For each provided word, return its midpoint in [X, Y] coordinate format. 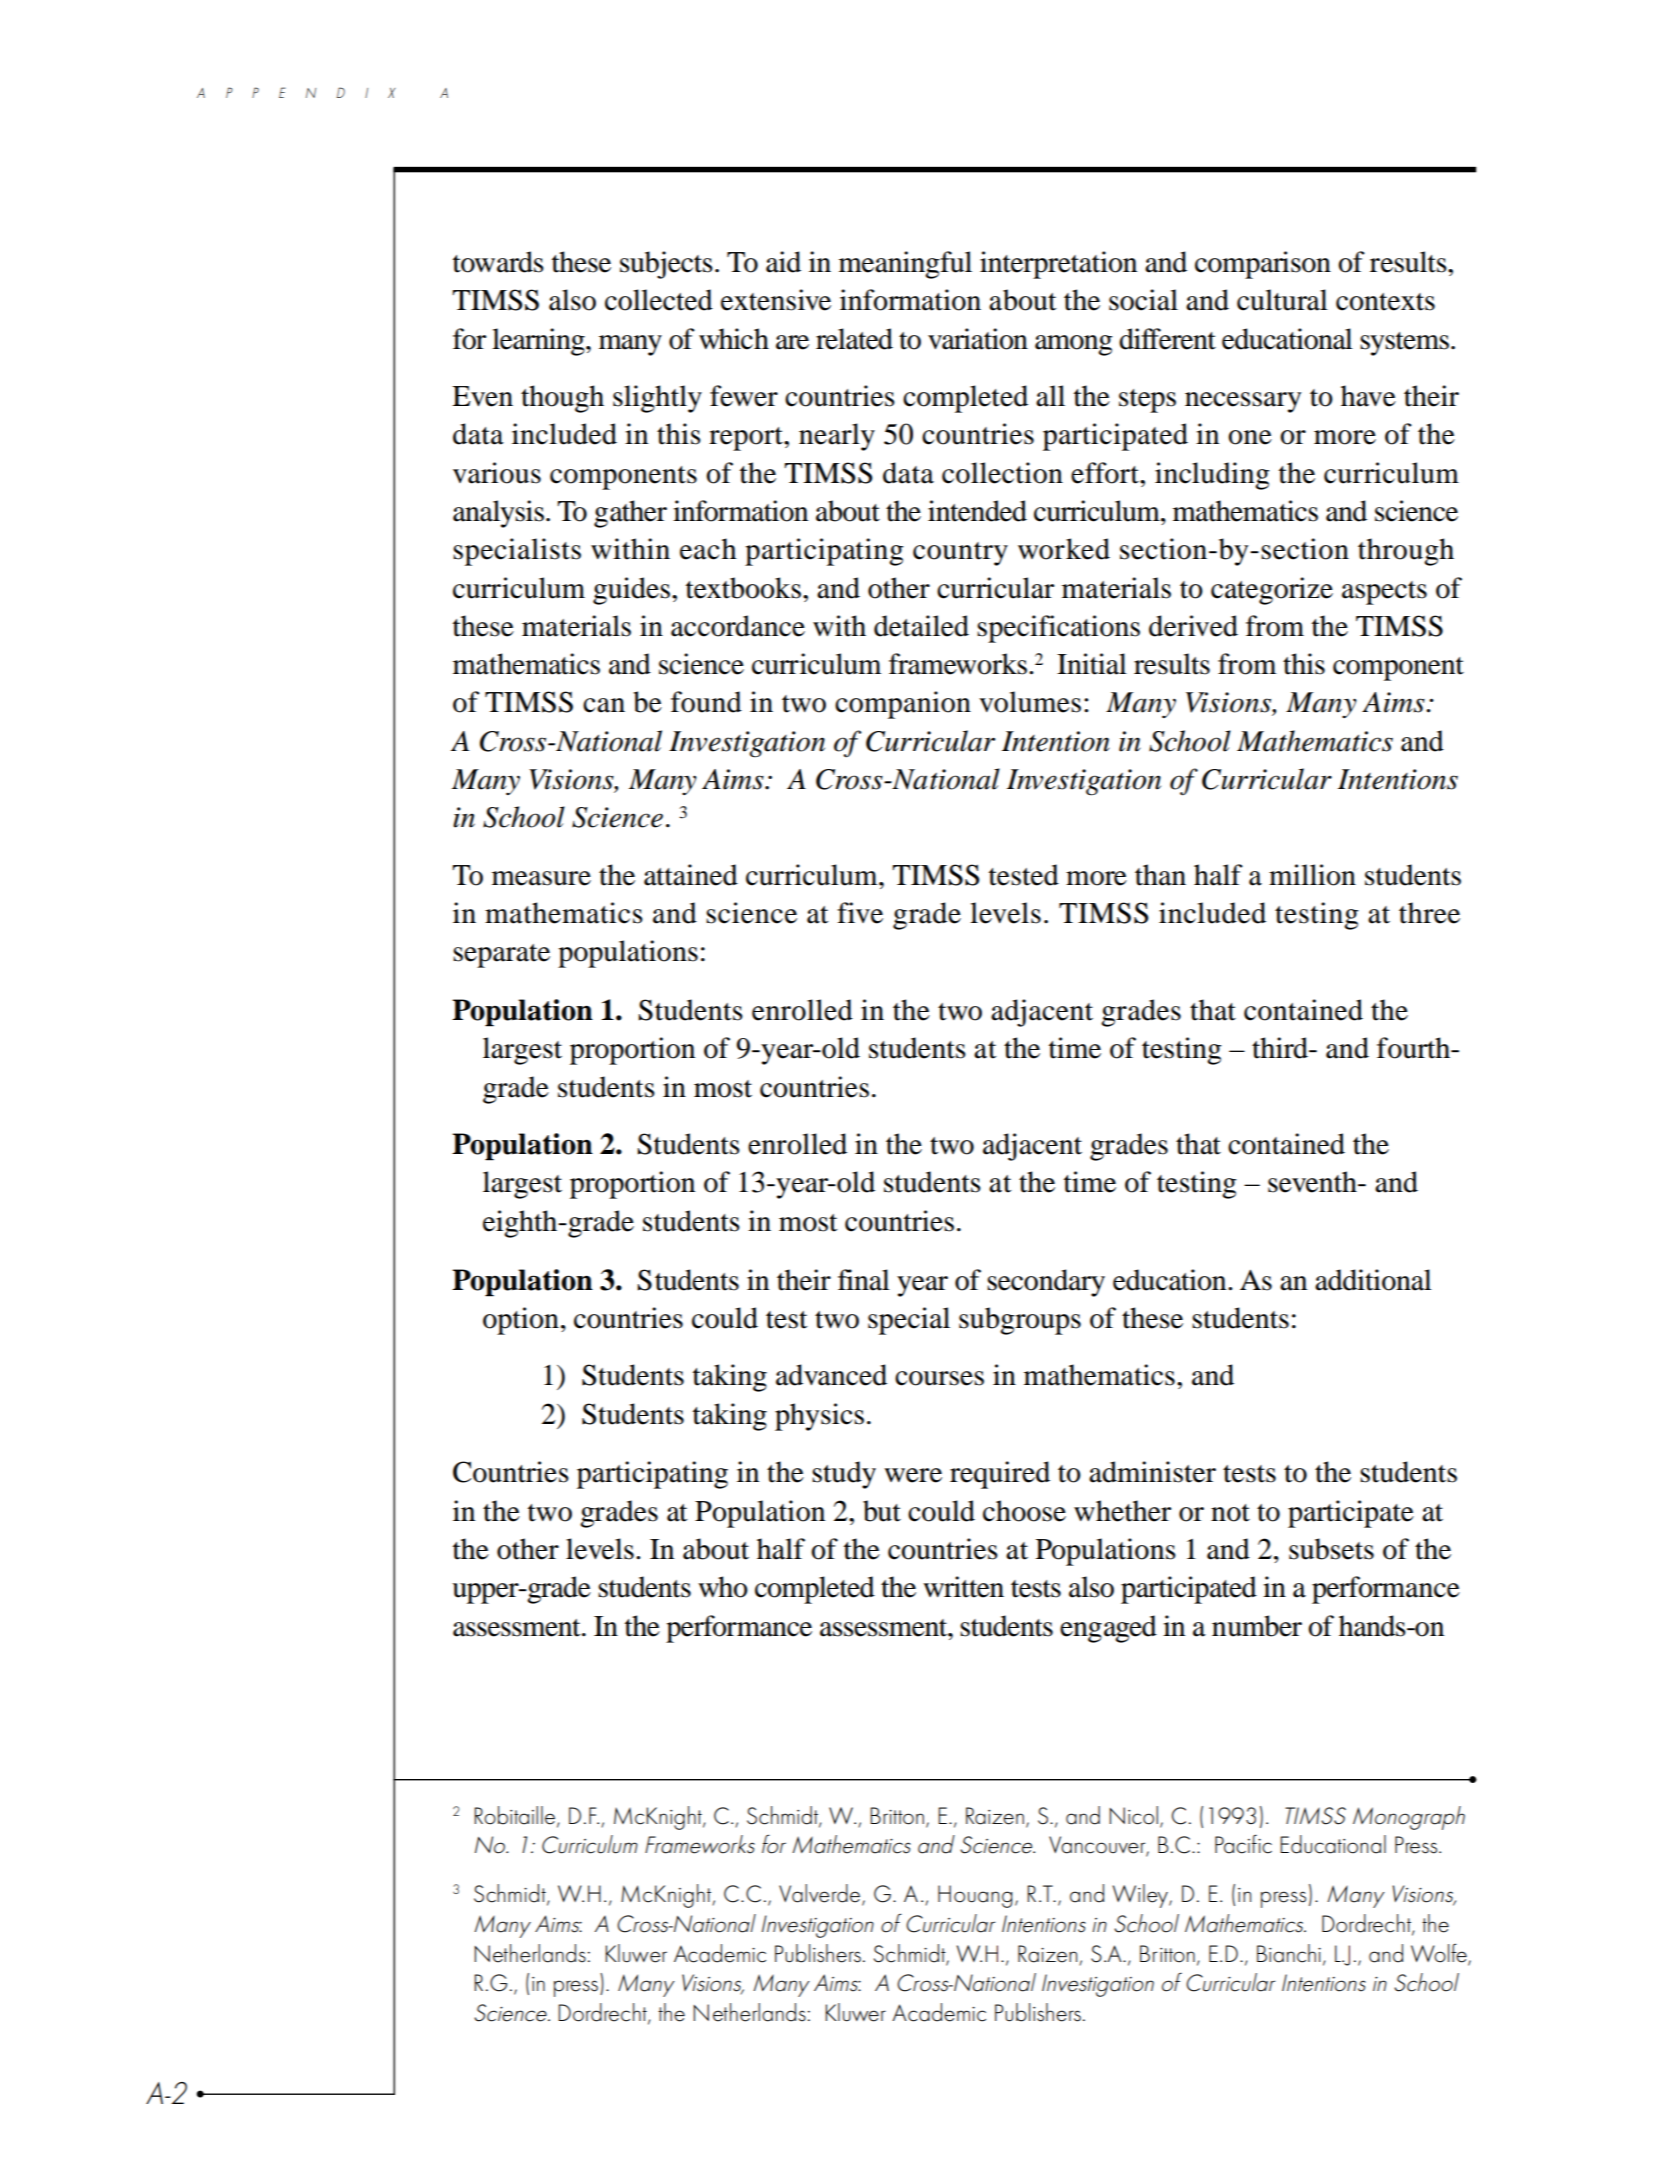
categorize [1272, 591]
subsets [1331, 1549]
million [1312, 875]
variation [978, 339]
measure [541, 878]
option [521, 1321]
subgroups [1020, 1321]
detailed [921, 626]
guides [633, 591]
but [882, 1511]
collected [659, 300]
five [860, 913]
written [963, 1587]
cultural [1282, 300]
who [723, 1587]
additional [1373, 1280]
